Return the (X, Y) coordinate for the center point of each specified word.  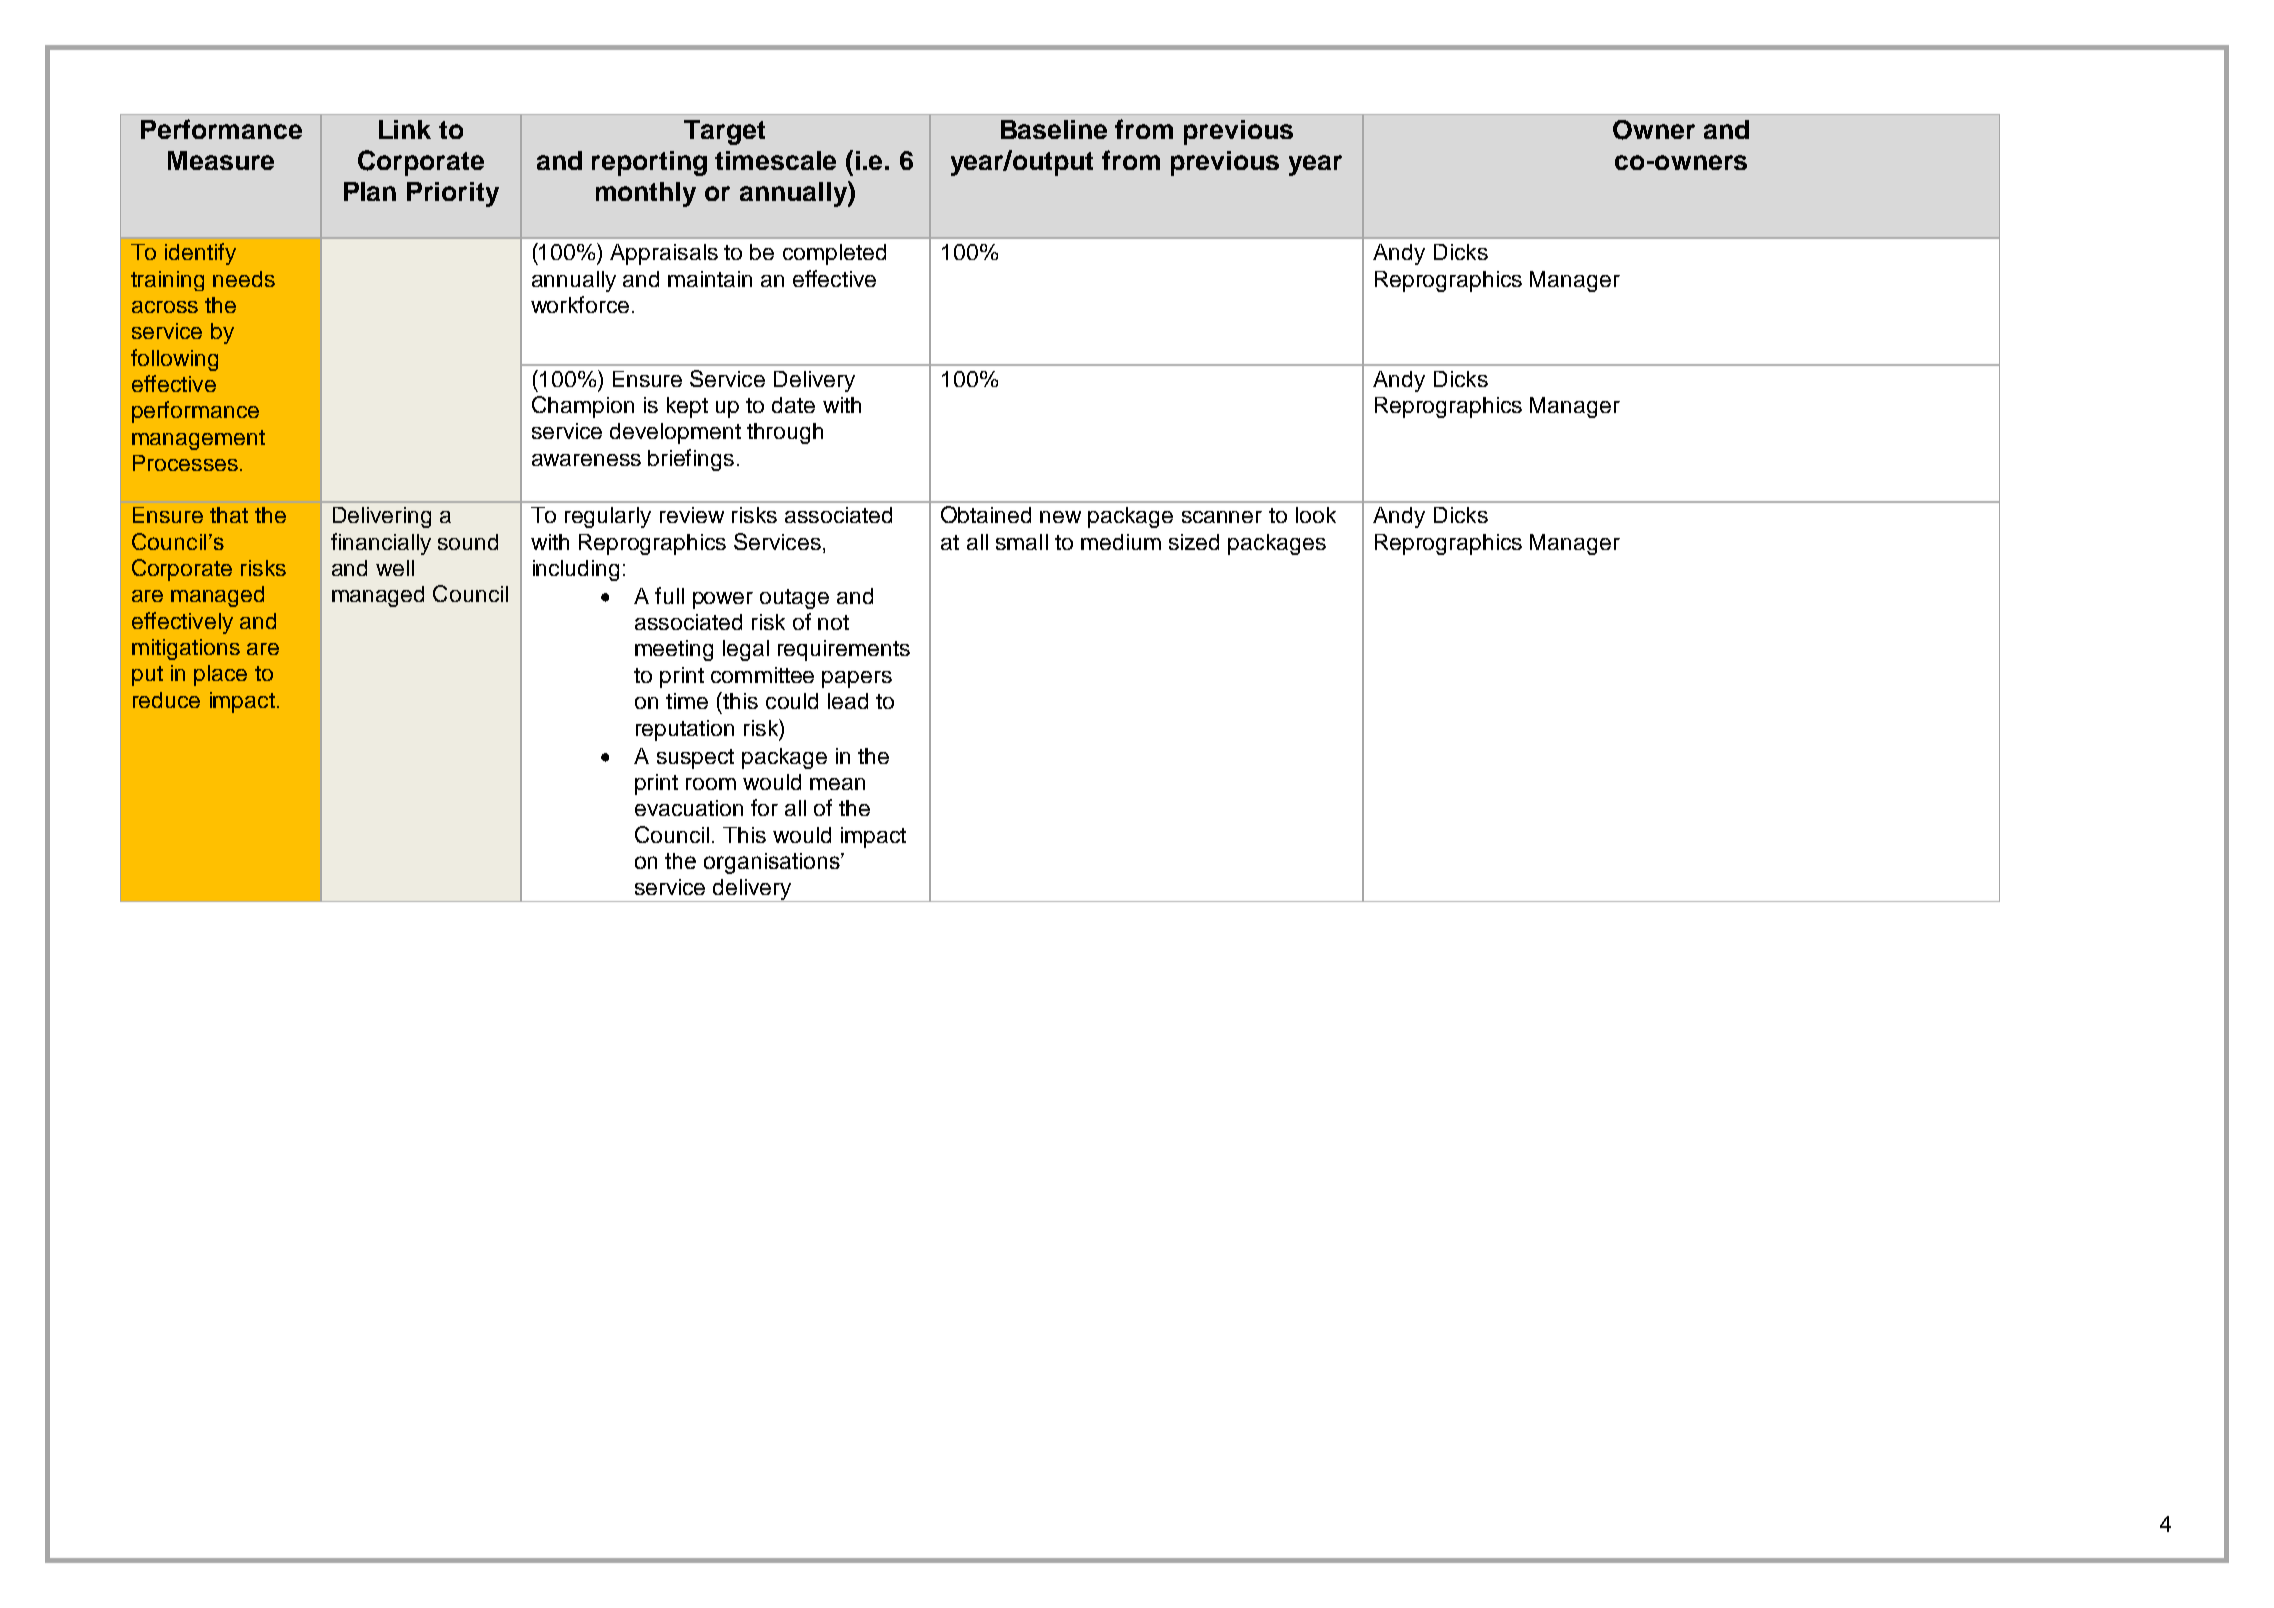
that (229, 515)
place (220, 675)
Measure (221, 160)
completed (834, 254)
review (692, 515)
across (165, 307)
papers (857, 679)
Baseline (1054, 129)
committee (762, 675)
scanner (1222, 517)
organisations (773, 863)
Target (724, 132)
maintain (710, 279)
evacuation (689, 808)
